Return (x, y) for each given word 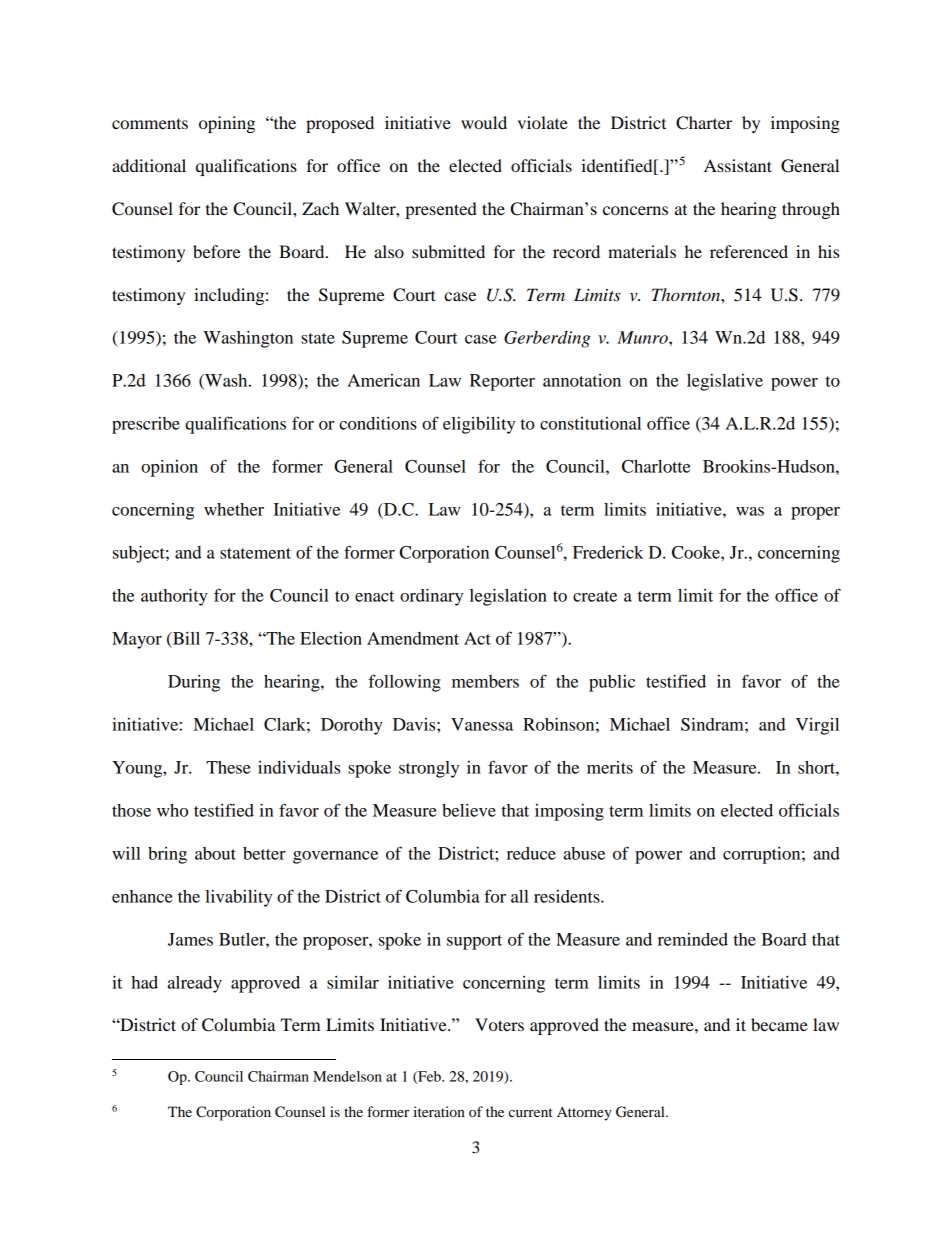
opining (227, 124)
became (779, 1024)
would (484, 122)
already (195, 984)
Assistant (738, 165)
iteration (439, 1111)
